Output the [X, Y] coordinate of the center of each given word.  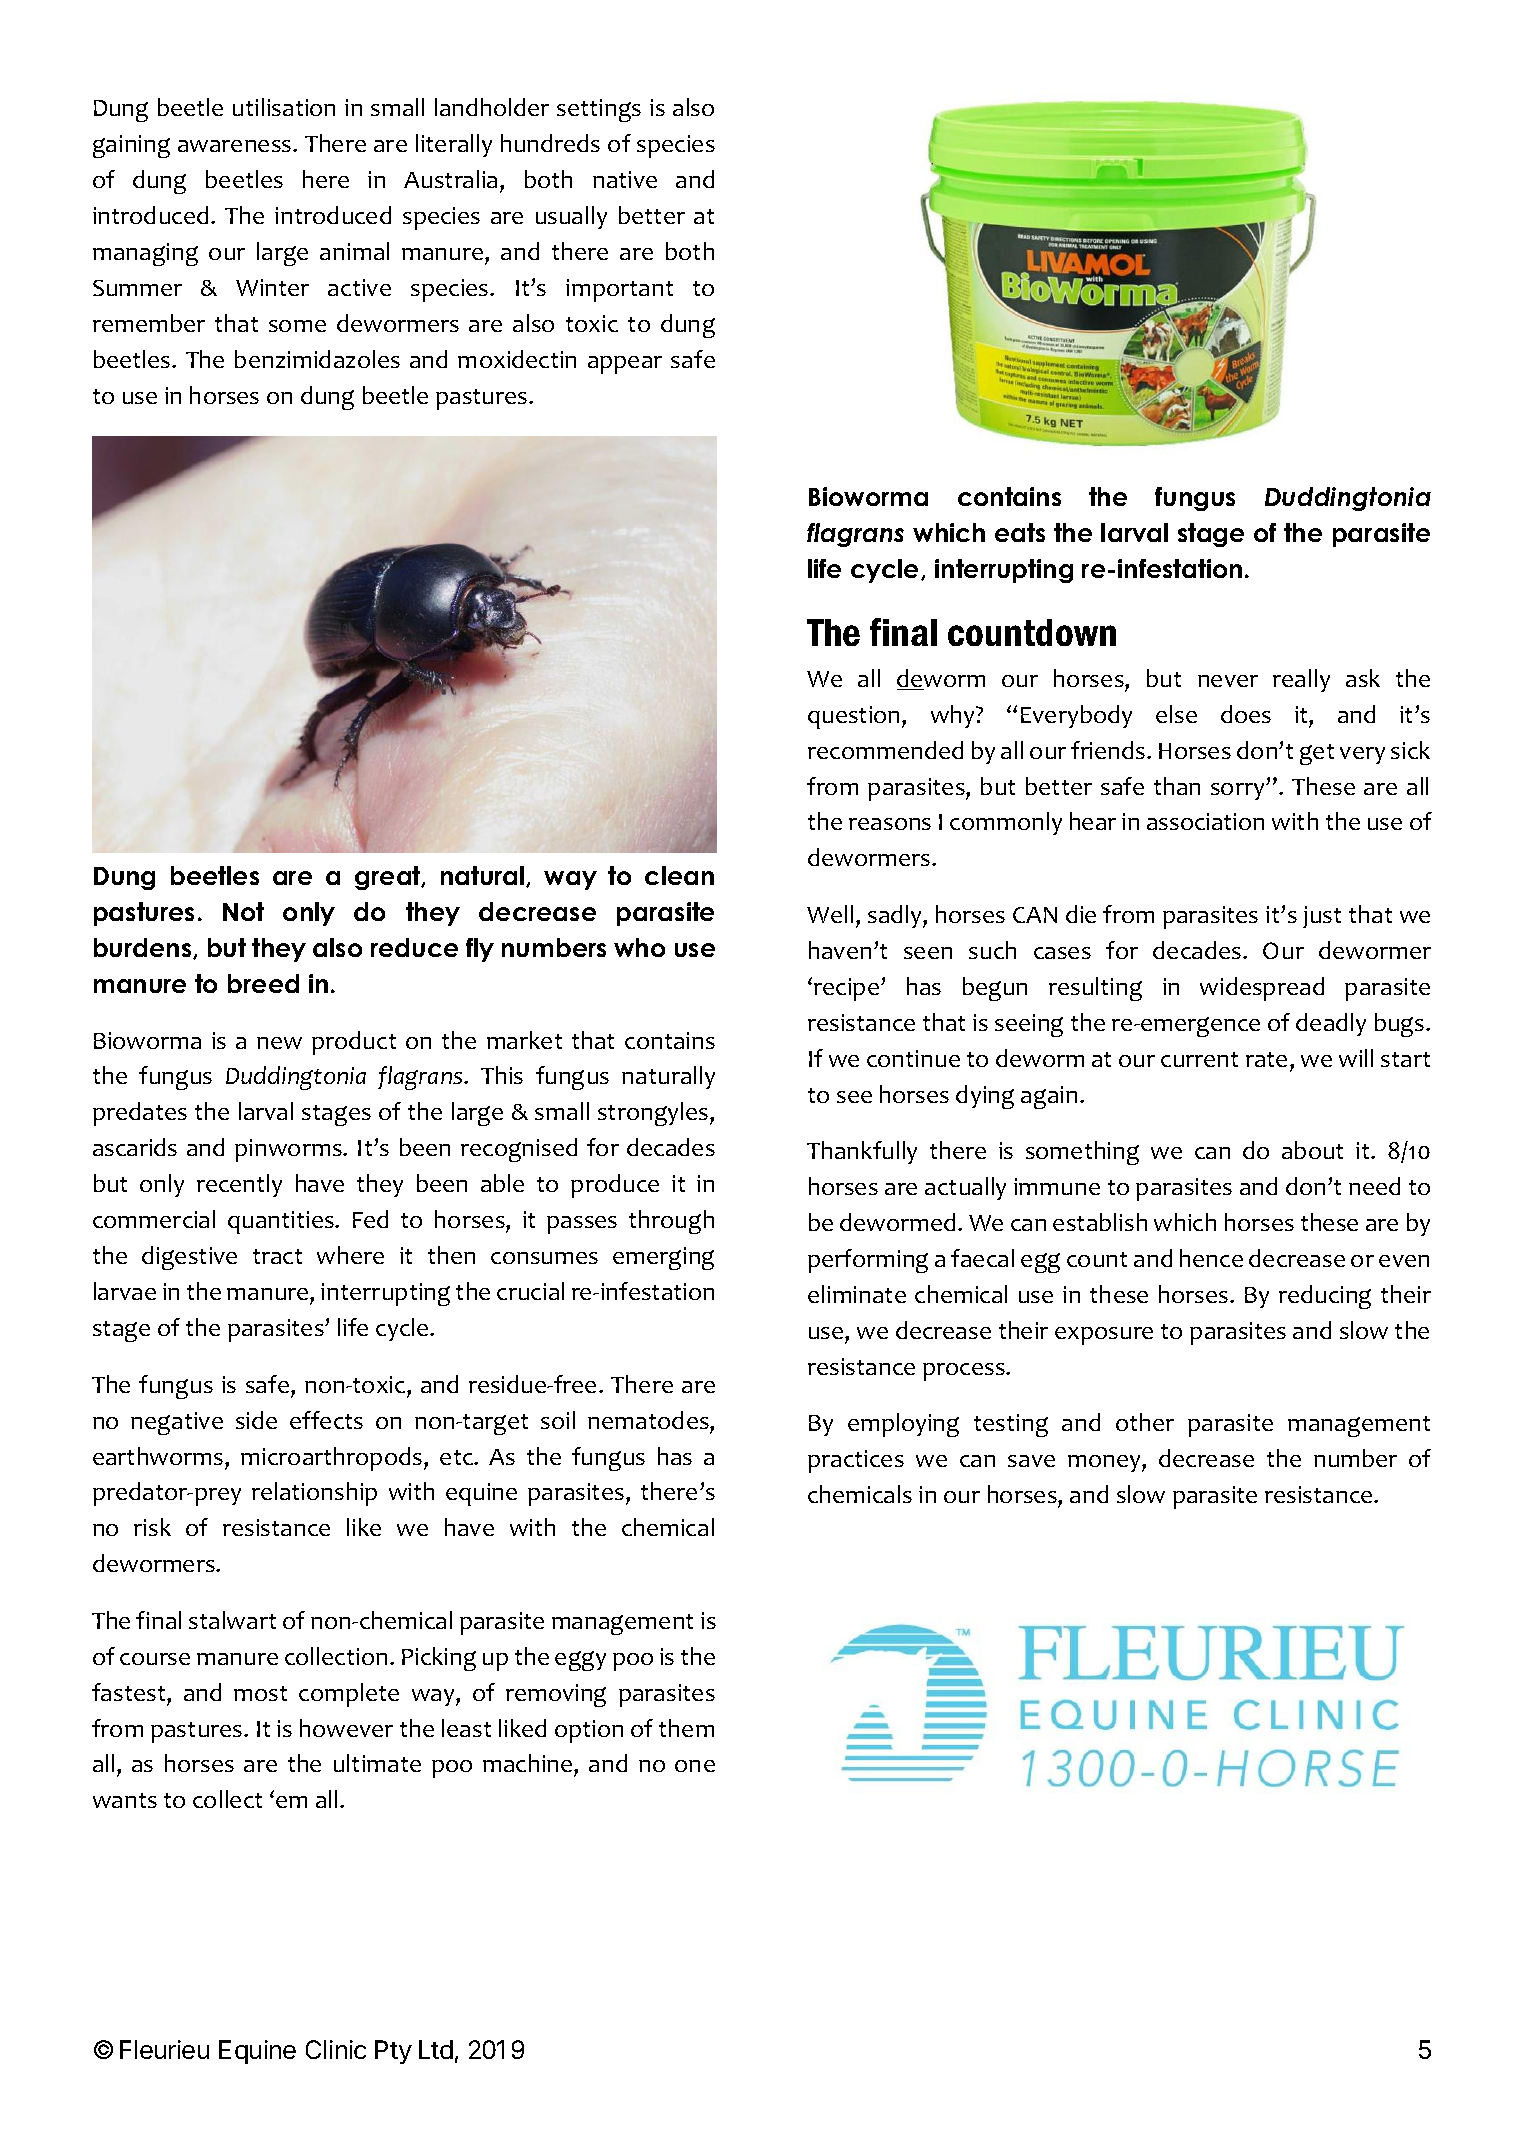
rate [1266, 1059]
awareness [236, 146]
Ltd [436, 2049]
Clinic [336, 2049]
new [279, 1043]
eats [1020, 532]
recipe [846, 989]
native [625, 179]
